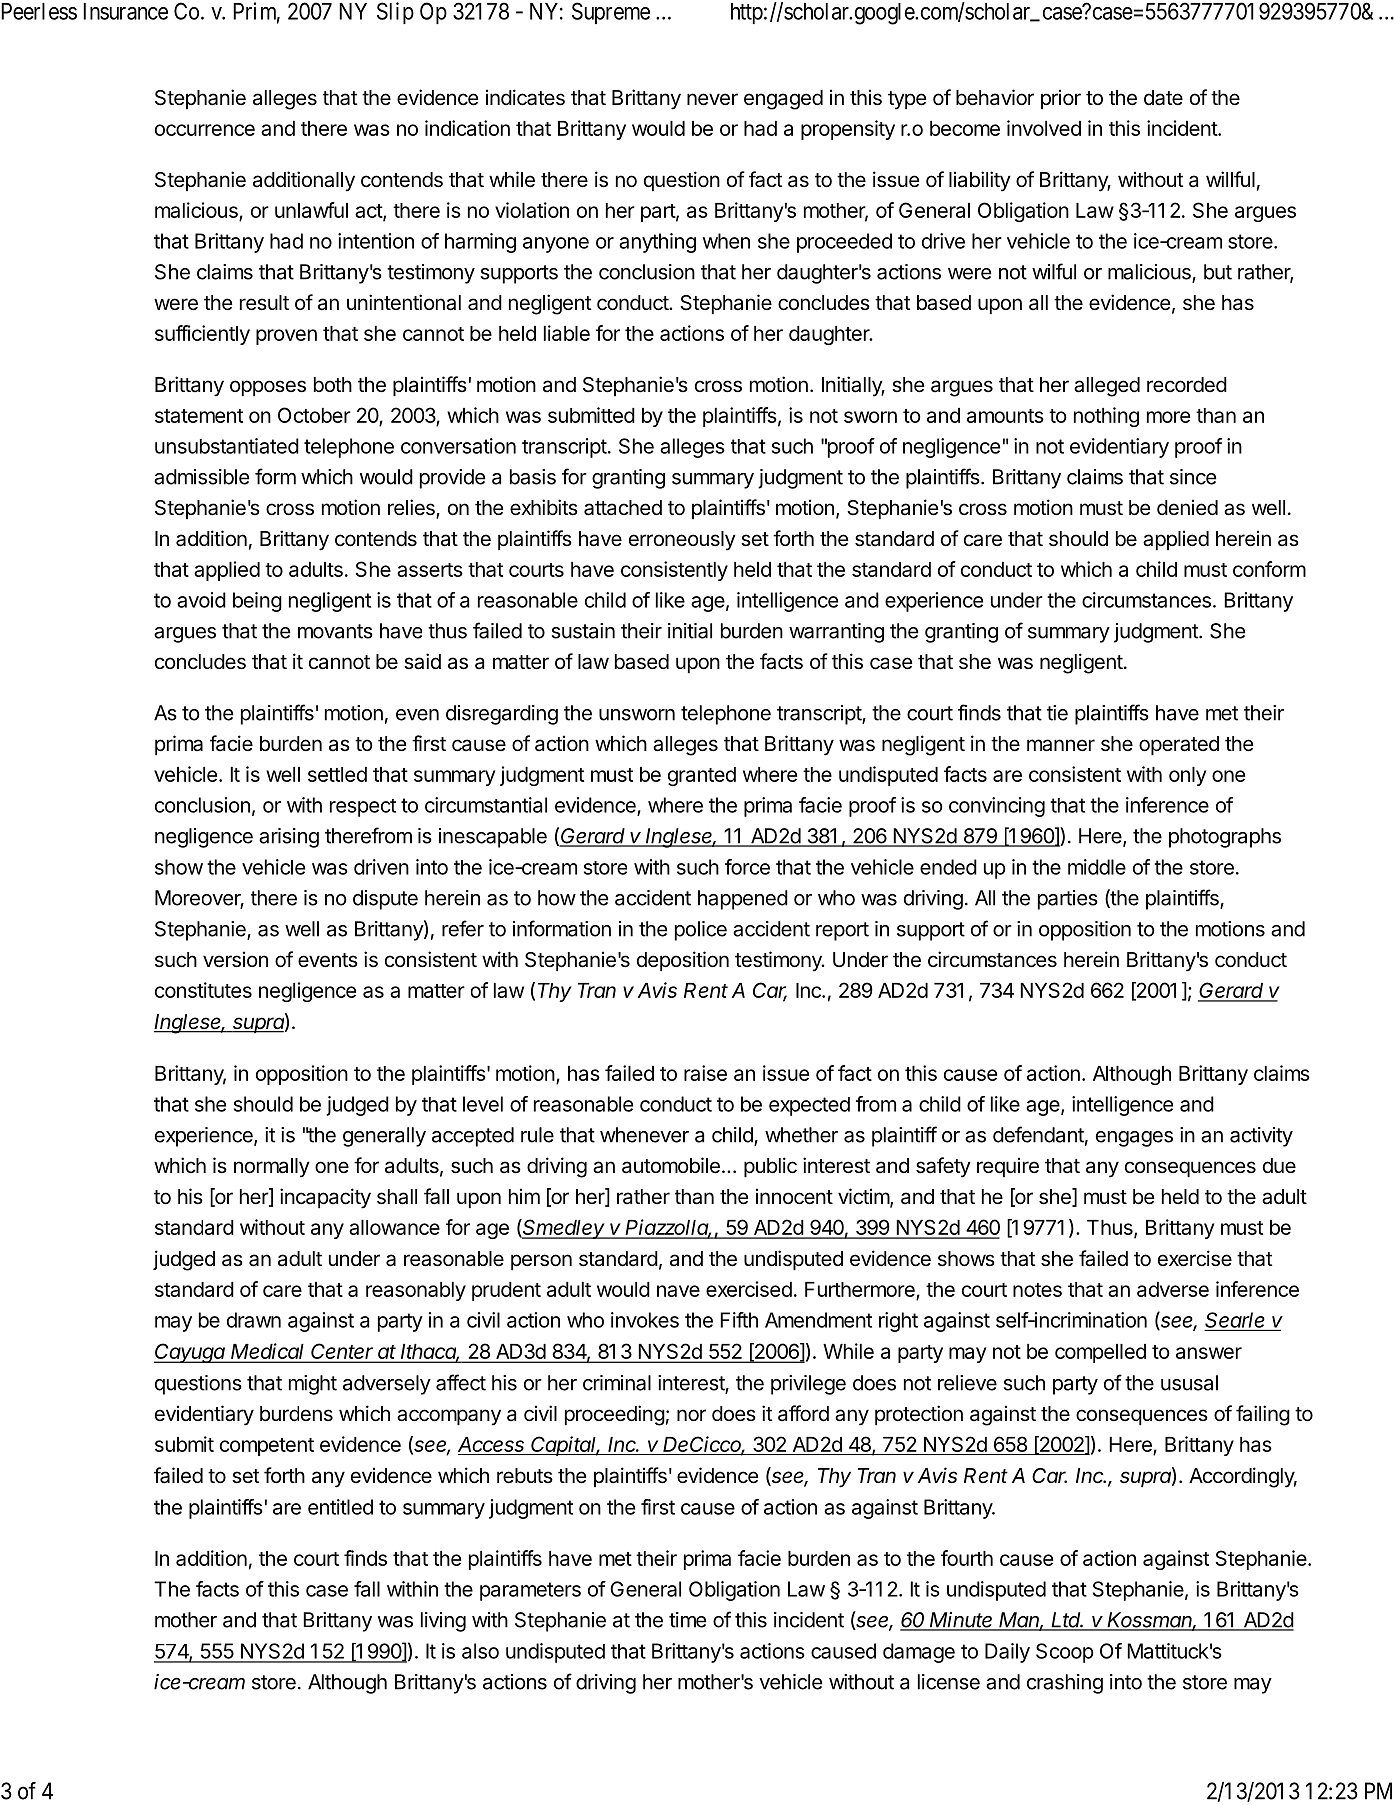 This image has height=1805, width=1395. I want to click on middle, so click(1097, 867).
